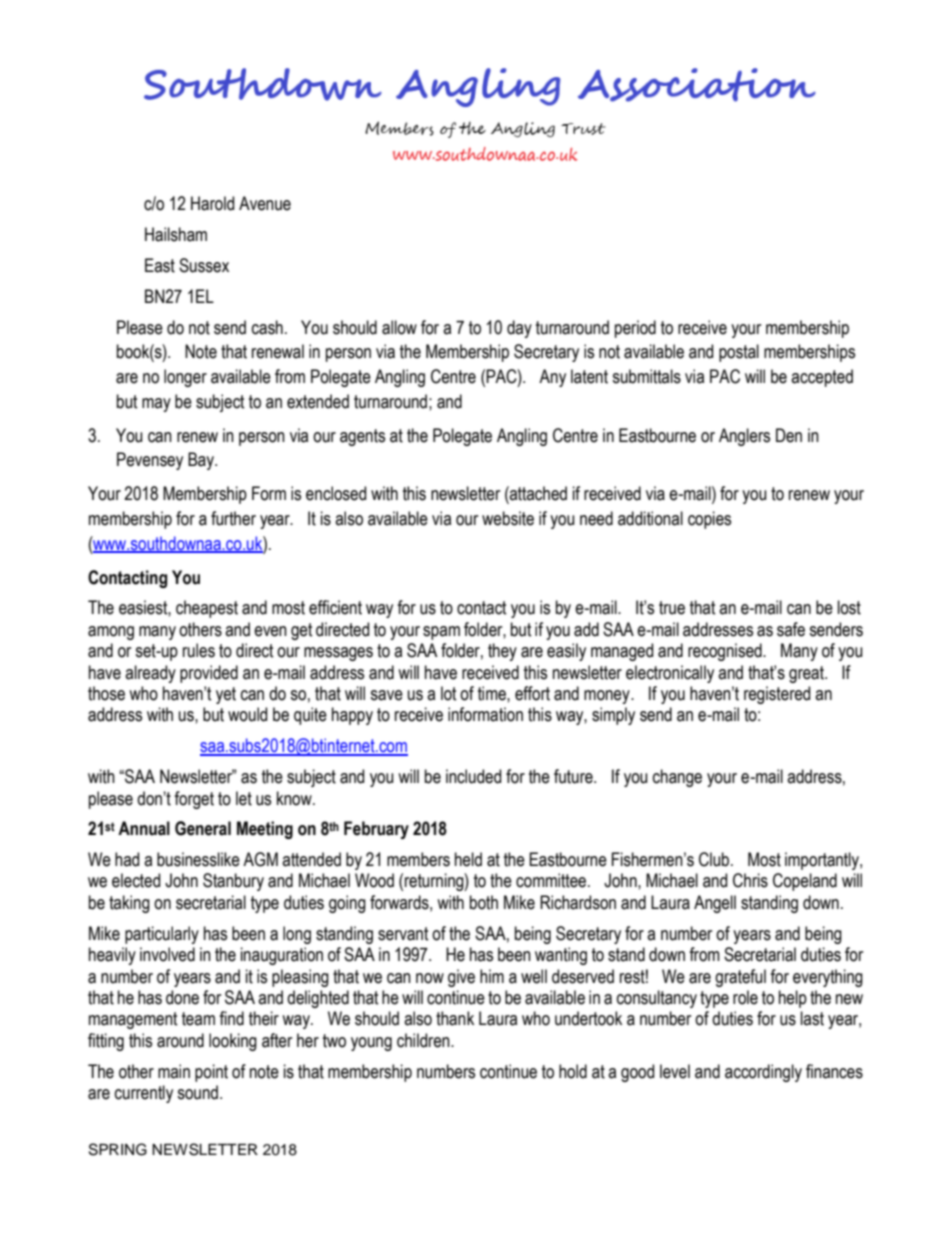 The image size is (952, 1233). Describe the element at coordinates (212, 203) in the image. I see `Harold` at that location.
